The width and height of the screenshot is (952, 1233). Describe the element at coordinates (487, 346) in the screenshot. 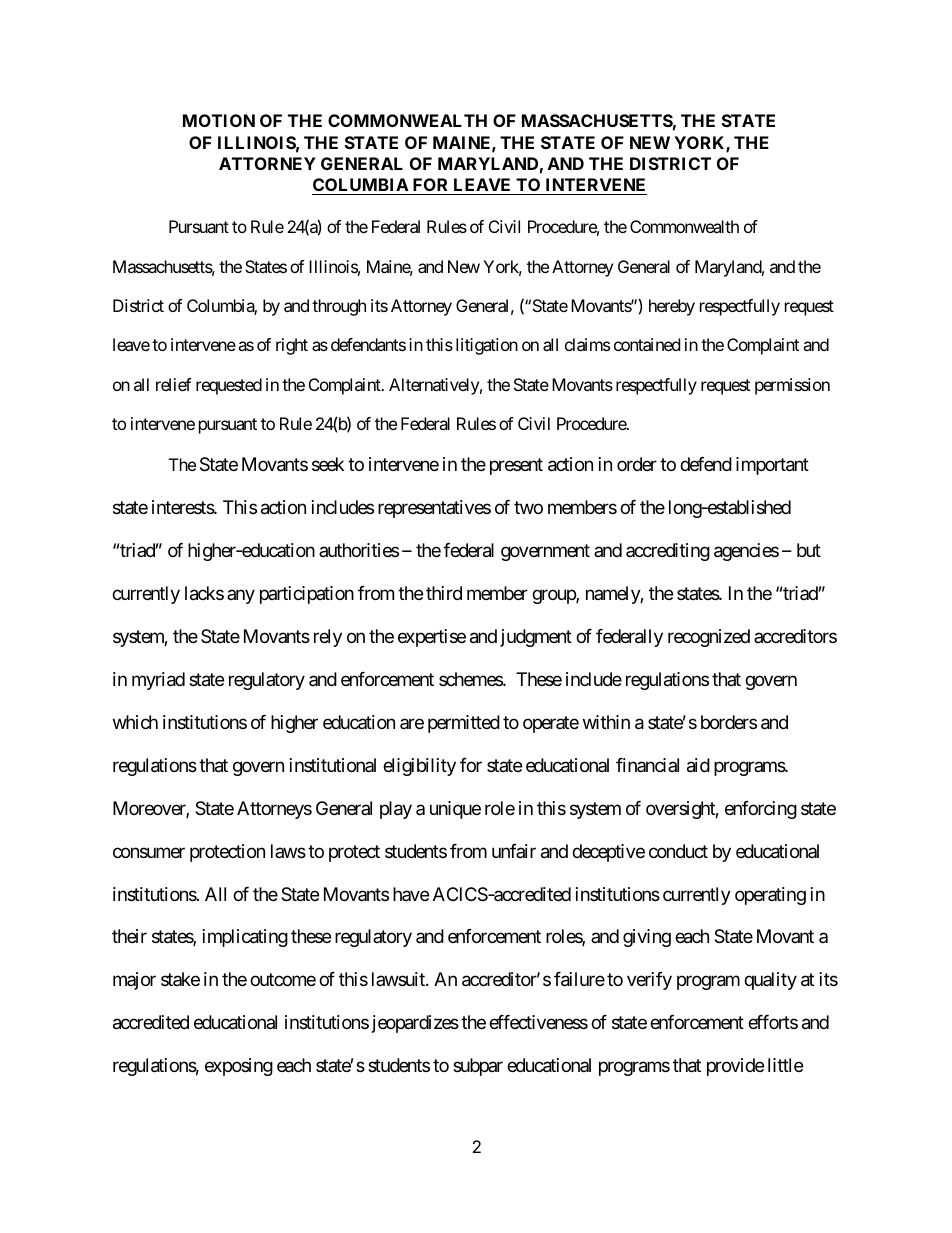

I see `litigation` at that location.
